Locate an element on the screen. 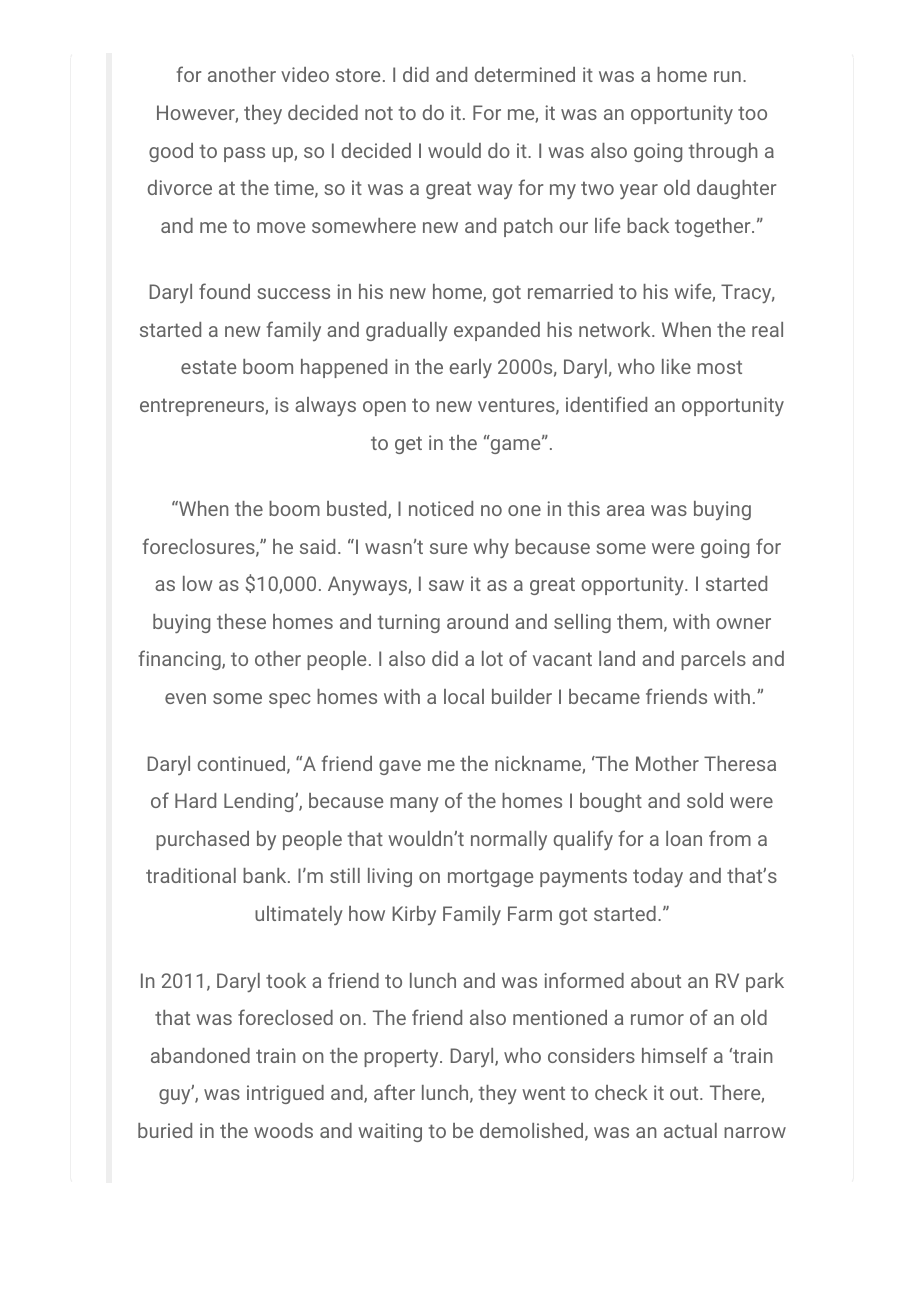 The height and width of the screenshot is (1308, 924). these is located at coordinates (241, 621).
